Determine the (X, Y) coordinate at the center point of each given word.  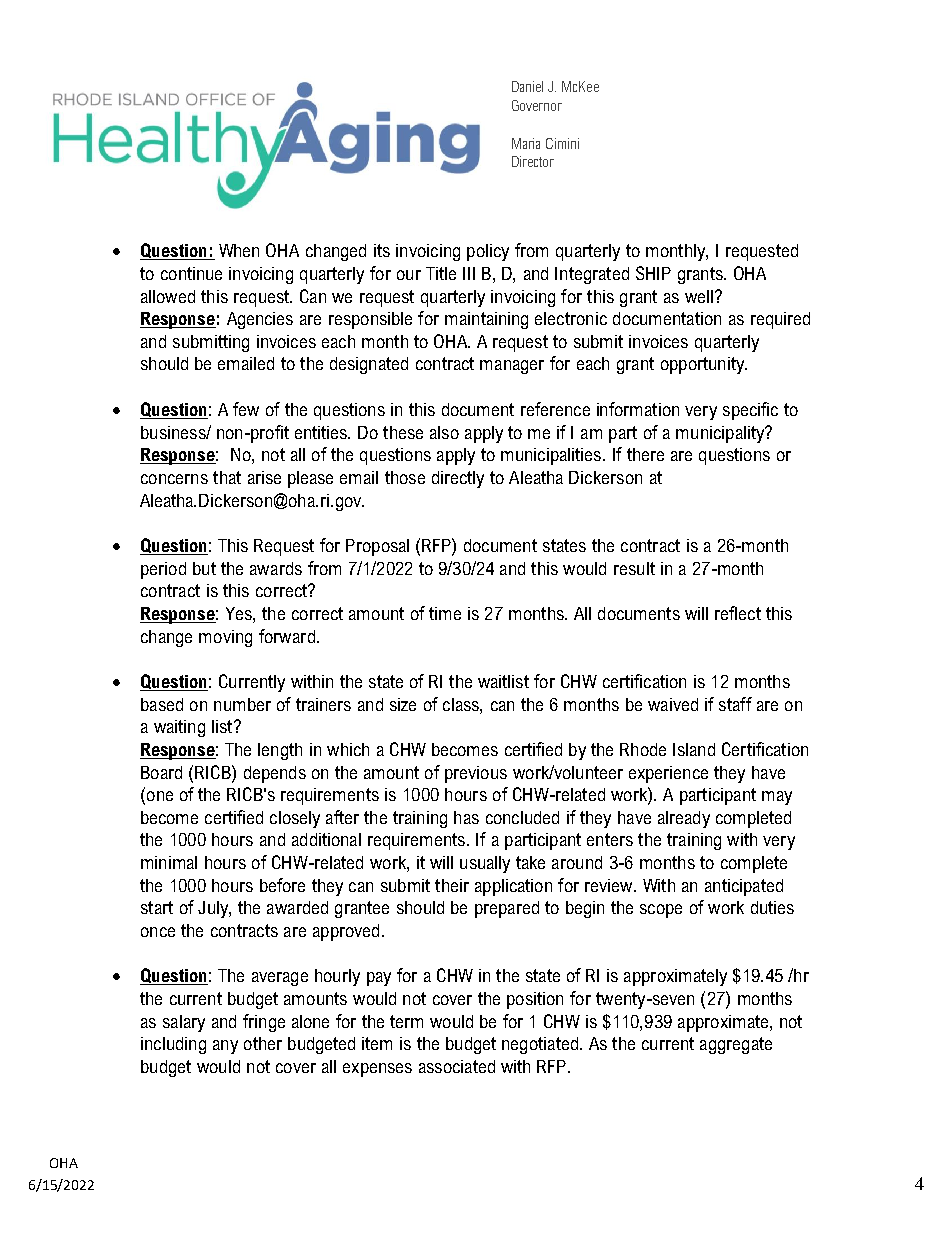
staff (735, 704)
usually (485, 864)
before (282, 885)
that (227, 477)
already (684, 819)
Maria (526, 143)
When (239, 250)
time (445, 613)
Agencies (260, 320)
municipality (721, 434)
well (699, 296)
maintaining (486, 320)
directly (458, 479)
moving (225, 638)
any (225, 1047)
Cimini (562, 143)
